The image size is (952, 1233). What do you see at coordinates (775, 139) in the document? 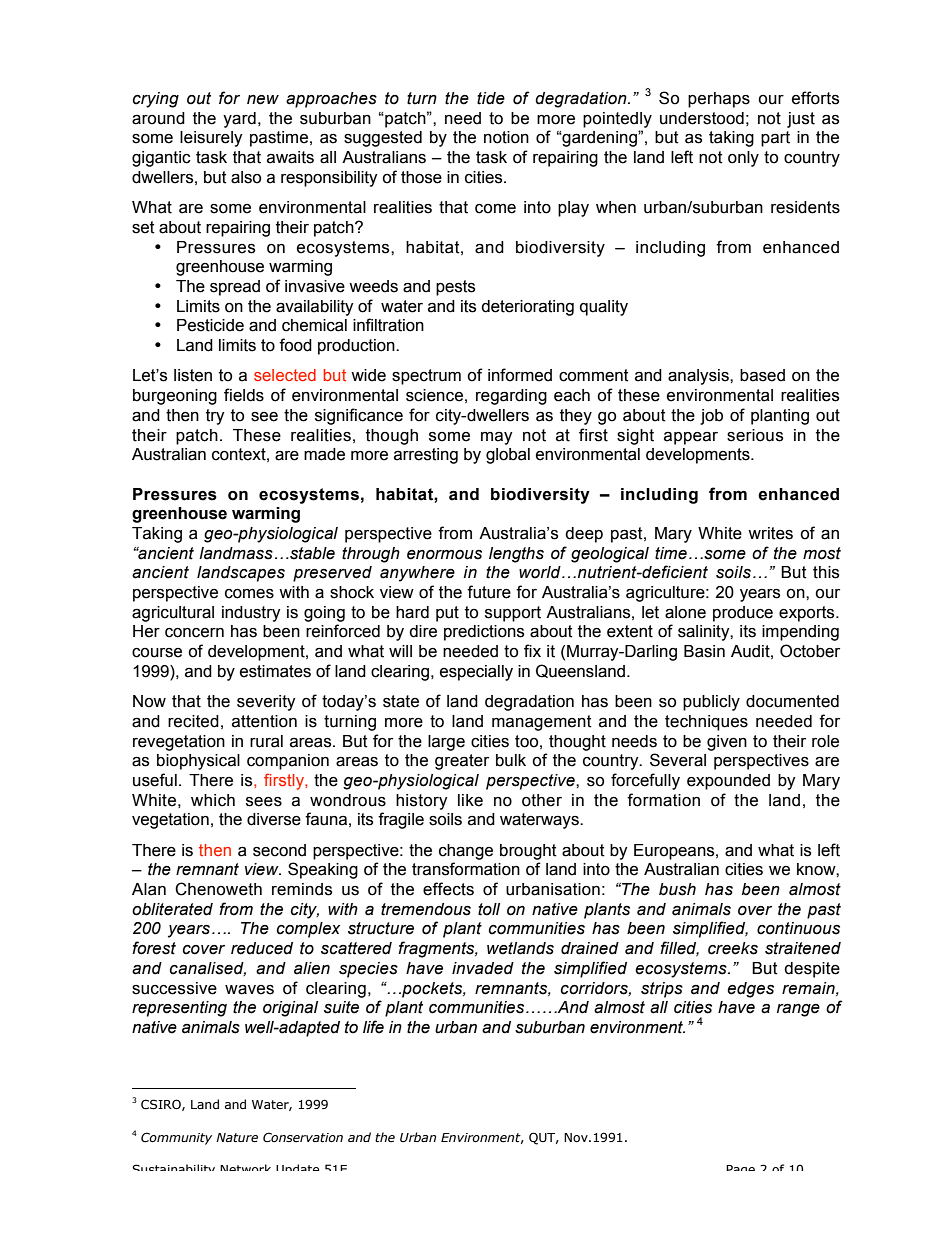
I see `part` at bounding box center [775, 139].
